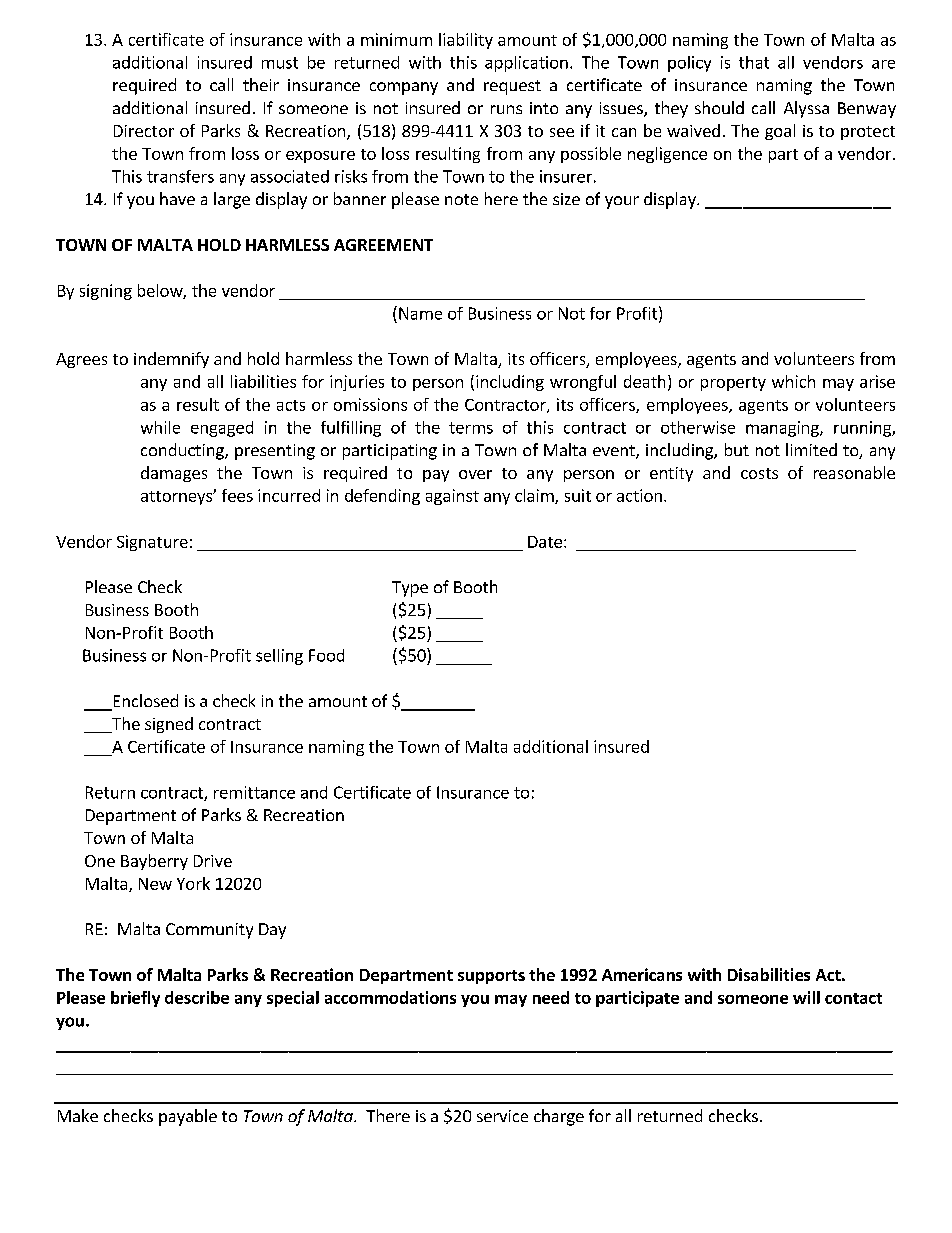 The image size is (952, 1233). What do you see at coordinates (152, 543) in the image?
I see `Signature` at bounding box center [152, 543].
